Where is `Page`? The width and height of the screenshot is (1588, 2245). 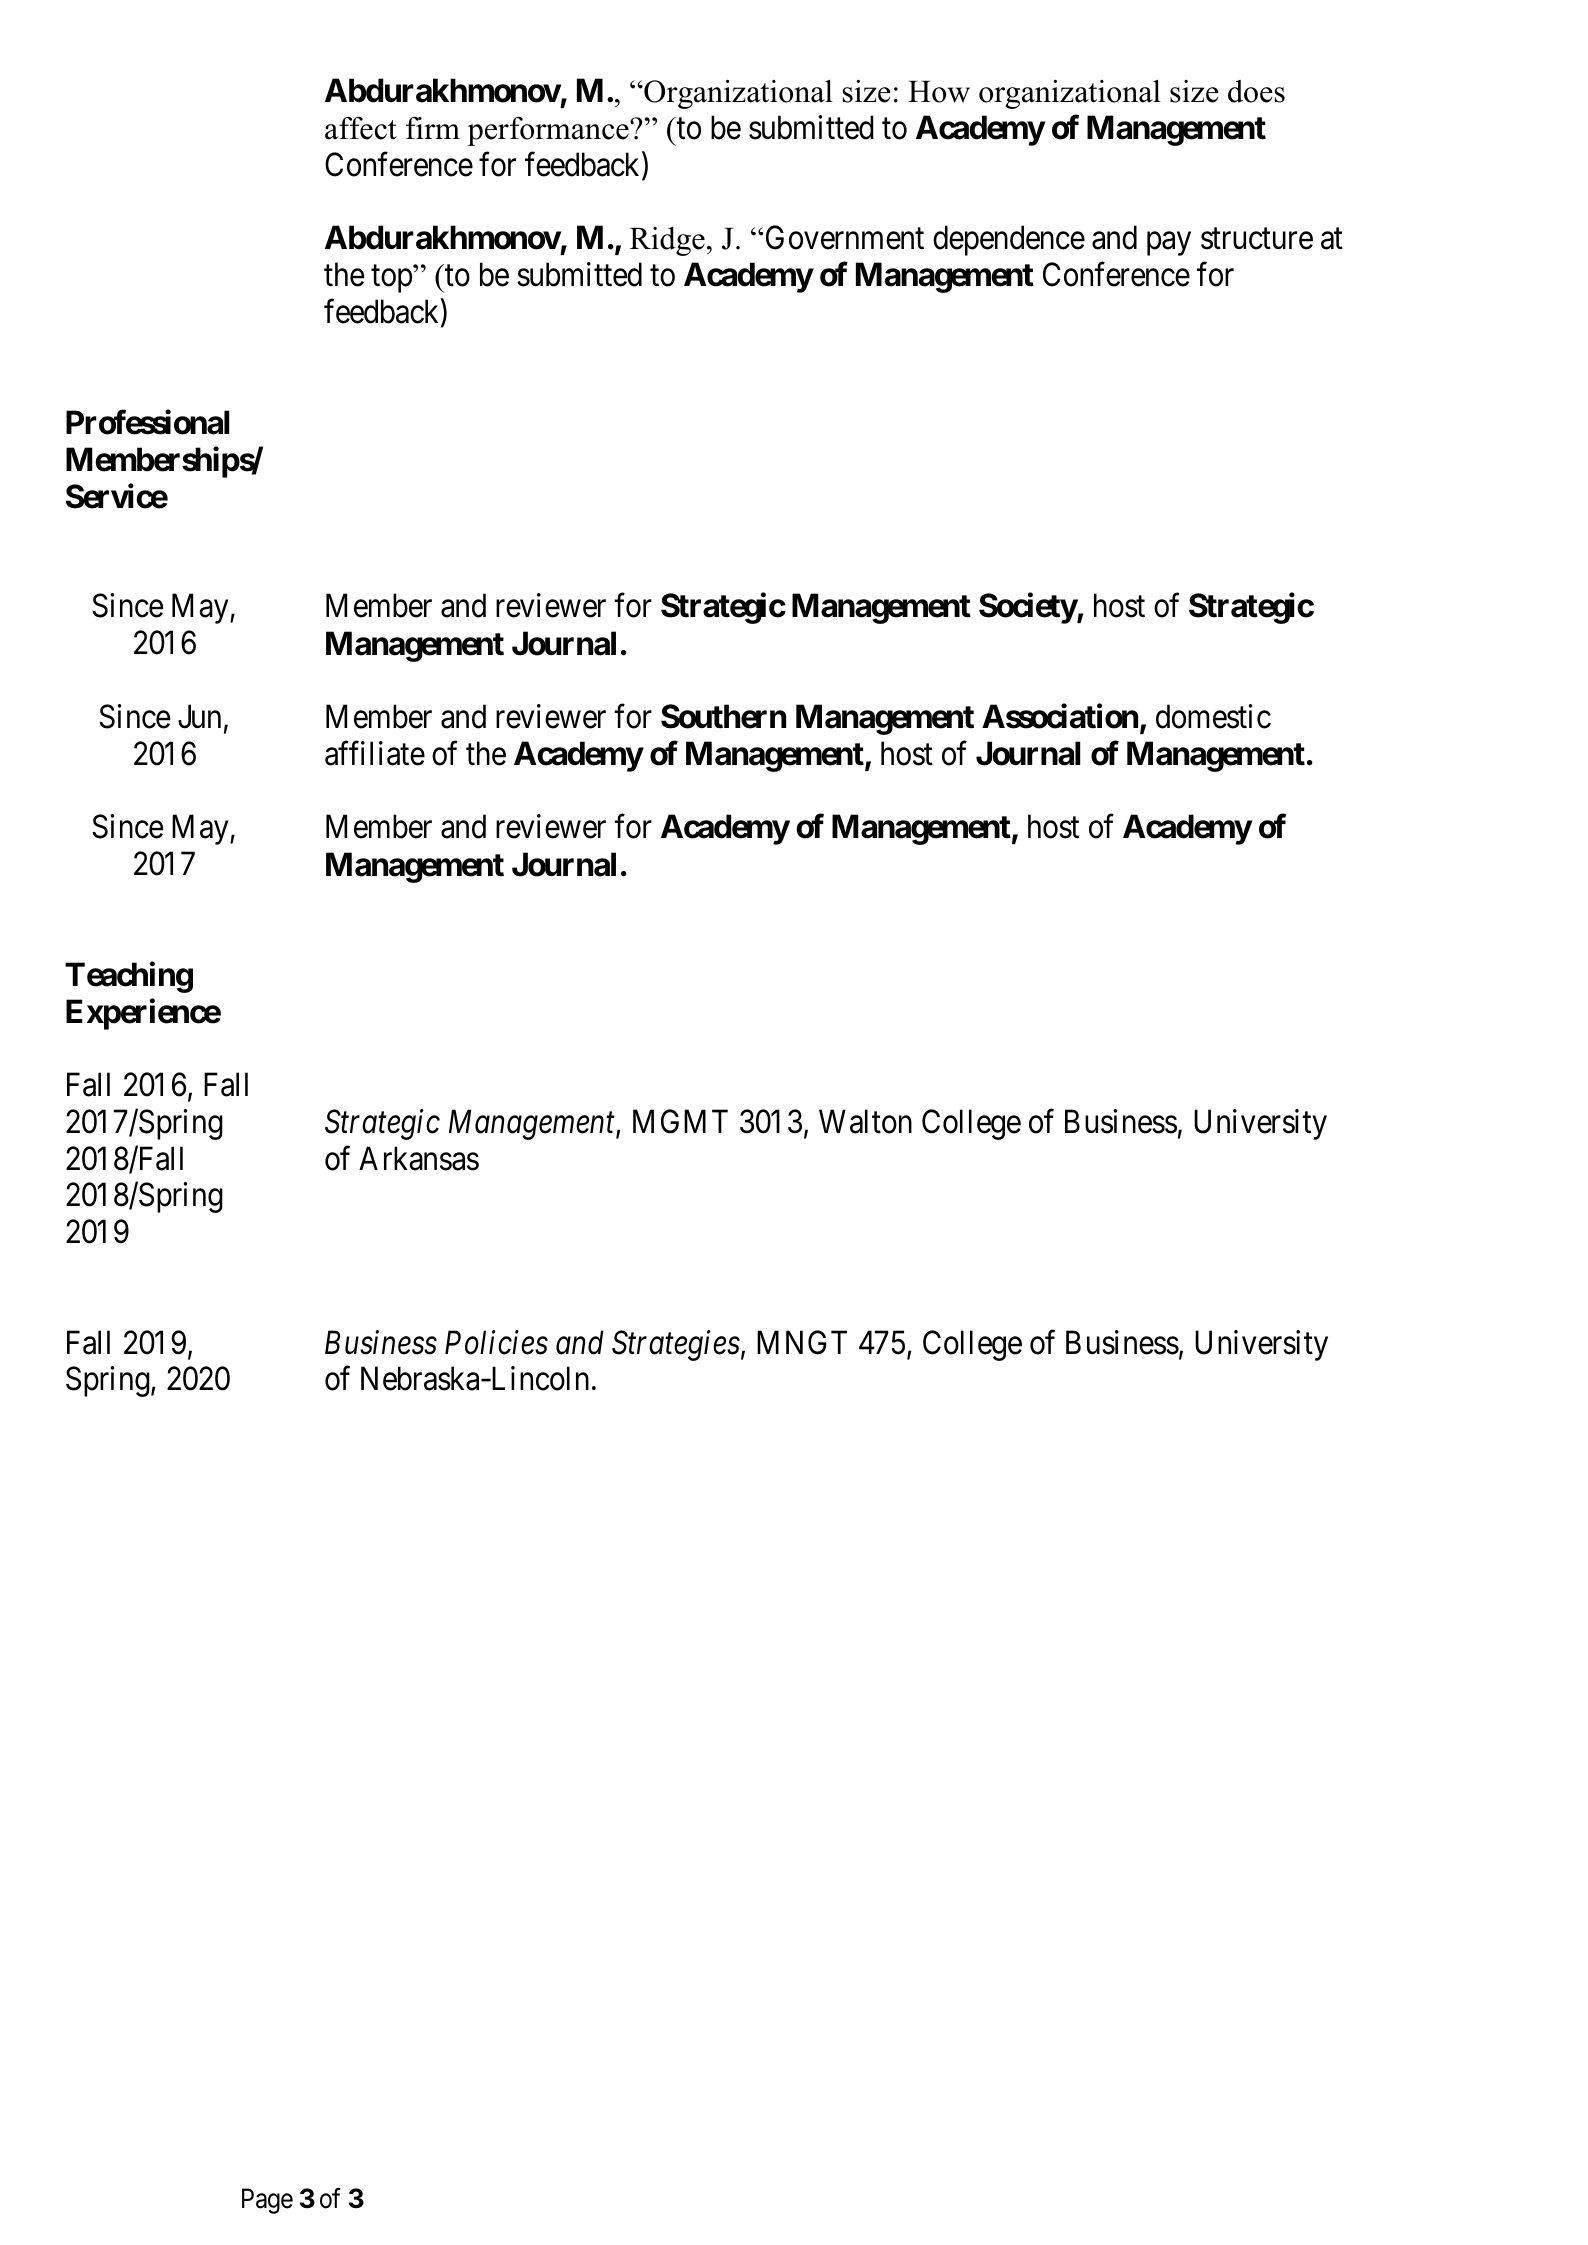
Page is located at coordinates (267, 2201).
